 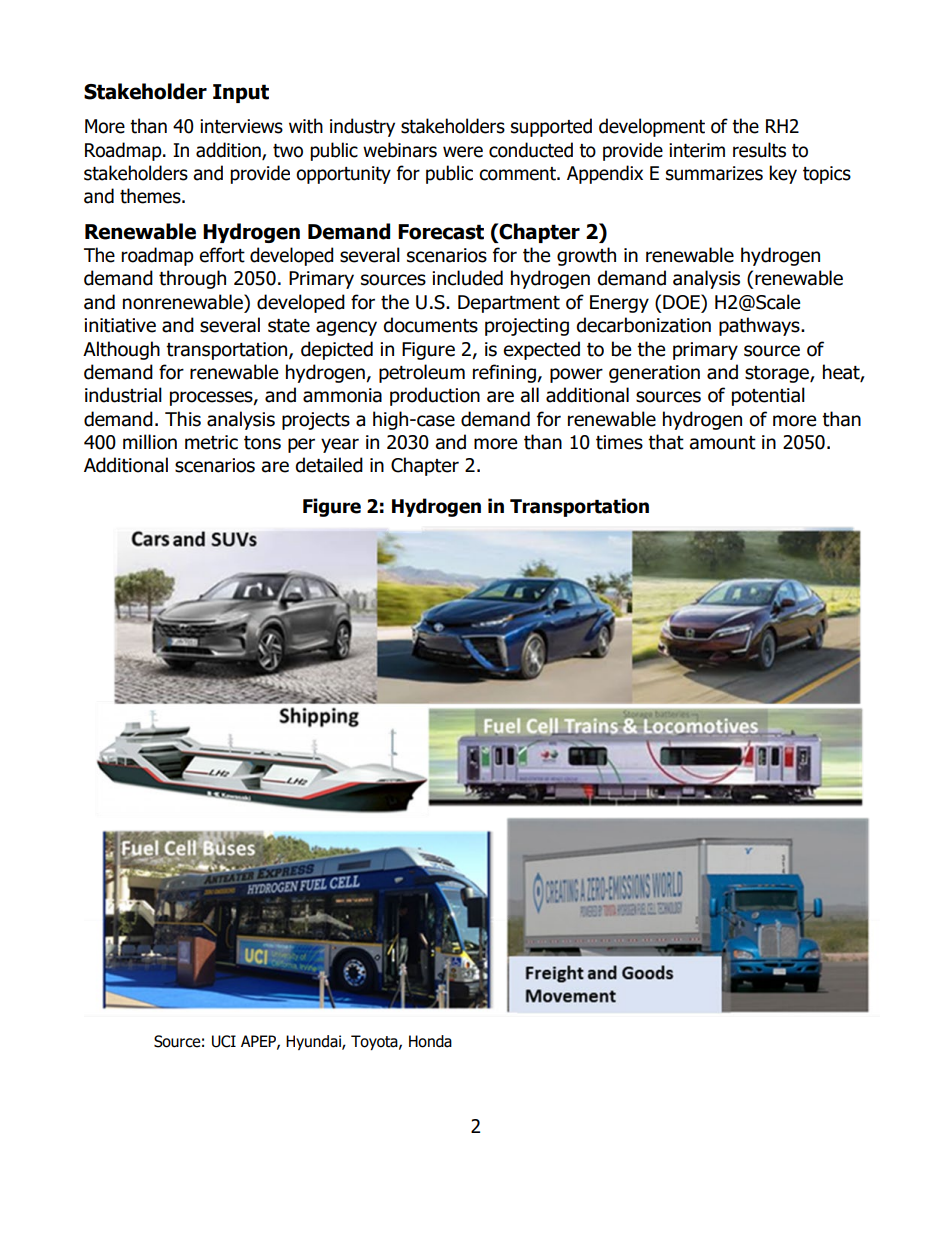 What do you see at coordinates (241, 126) in the image?
I see `interviews` at bounding box center [241, 126].
